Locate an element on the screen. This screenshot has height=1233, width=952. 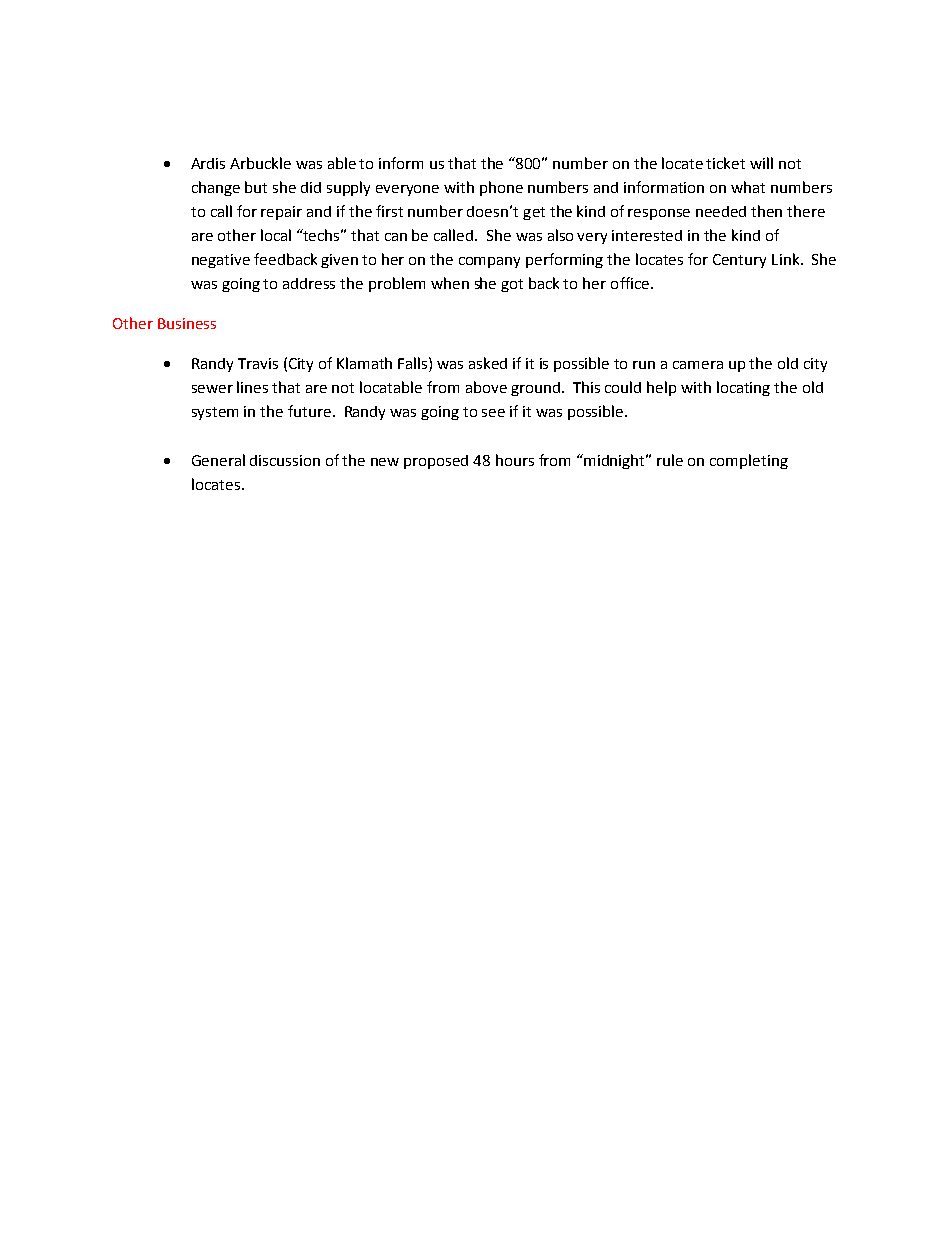
ticket is located at coordinates (725, 163).
